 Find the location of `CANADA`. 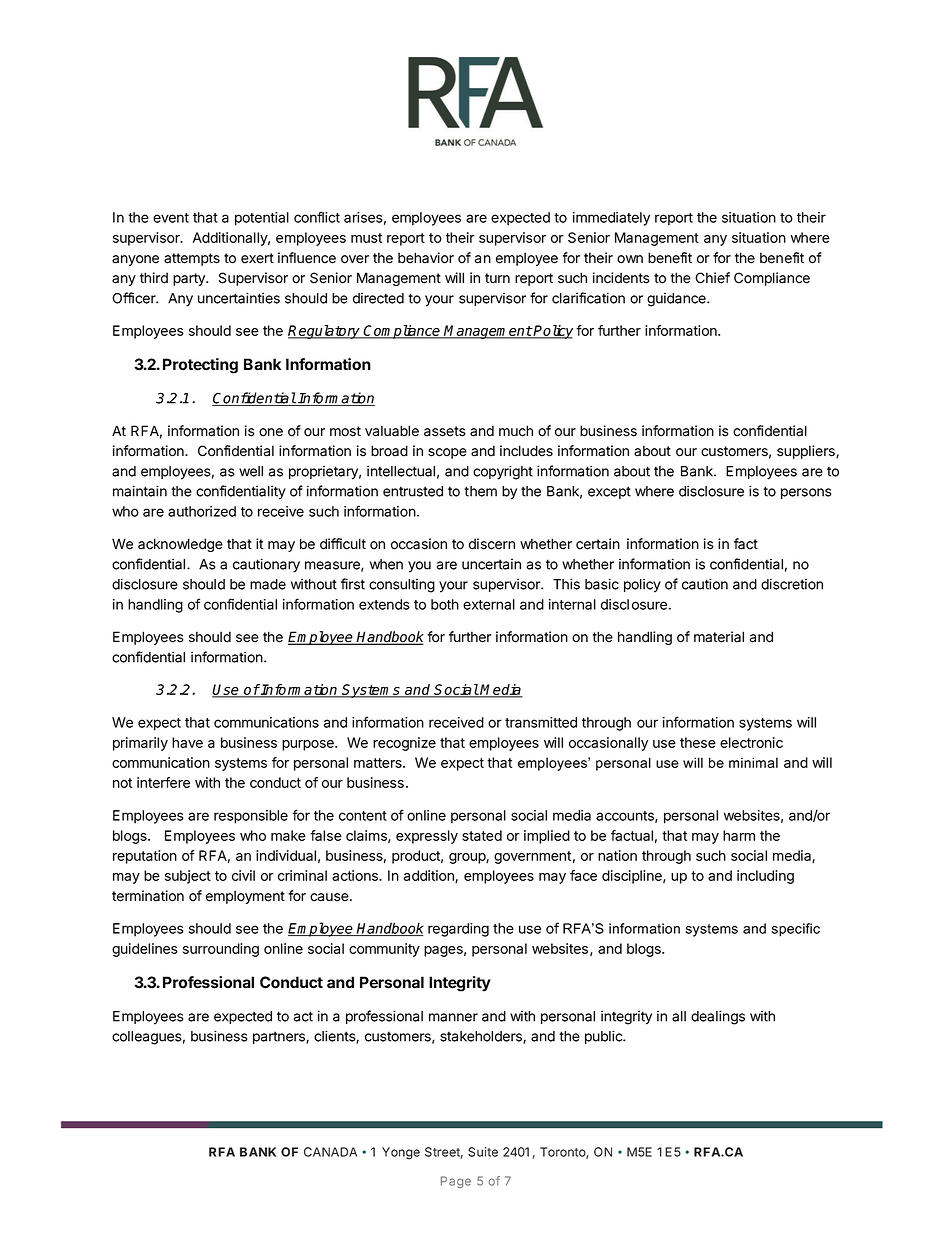

CANADA is located at coordinates (330, 1152).
